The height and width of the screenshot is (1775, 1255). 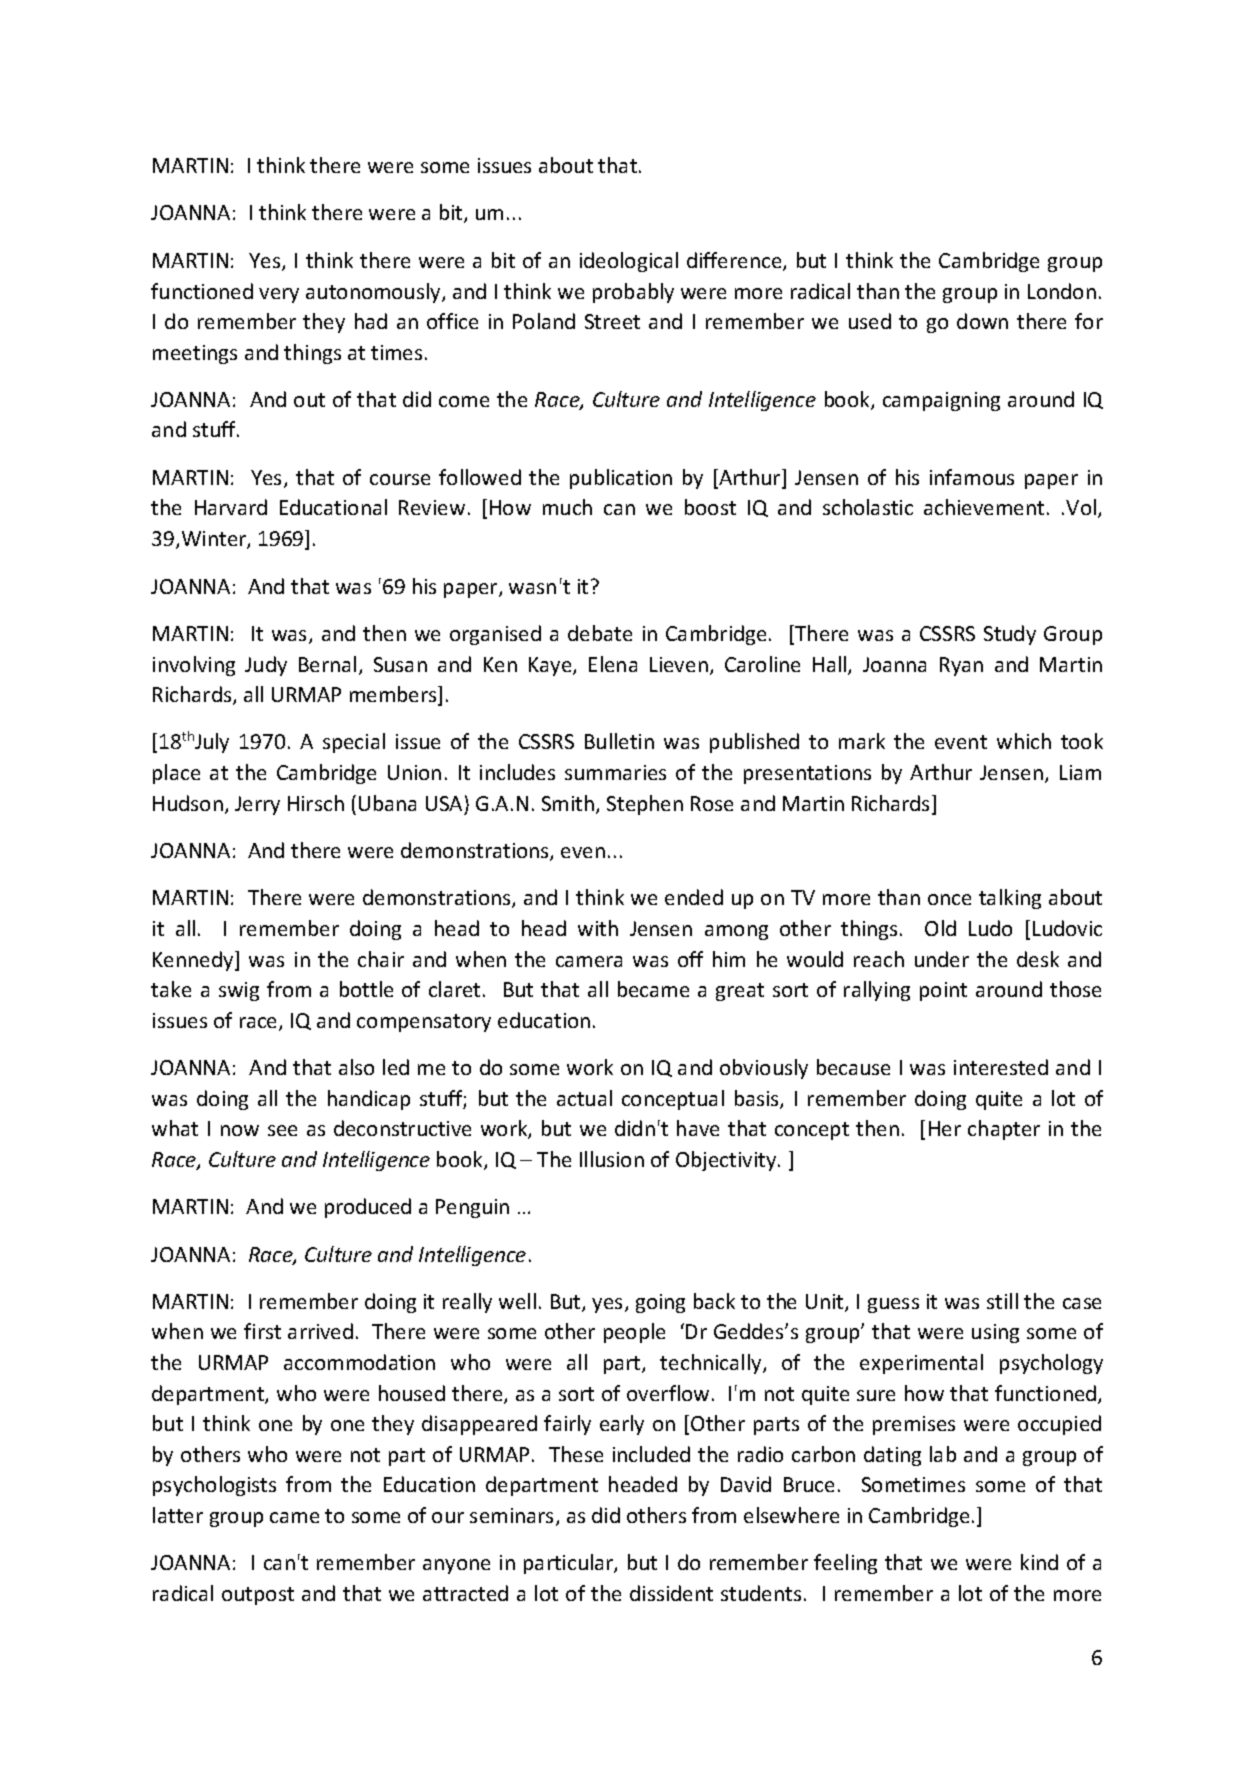 I want to click on probably, so click(x=633, y=293).
